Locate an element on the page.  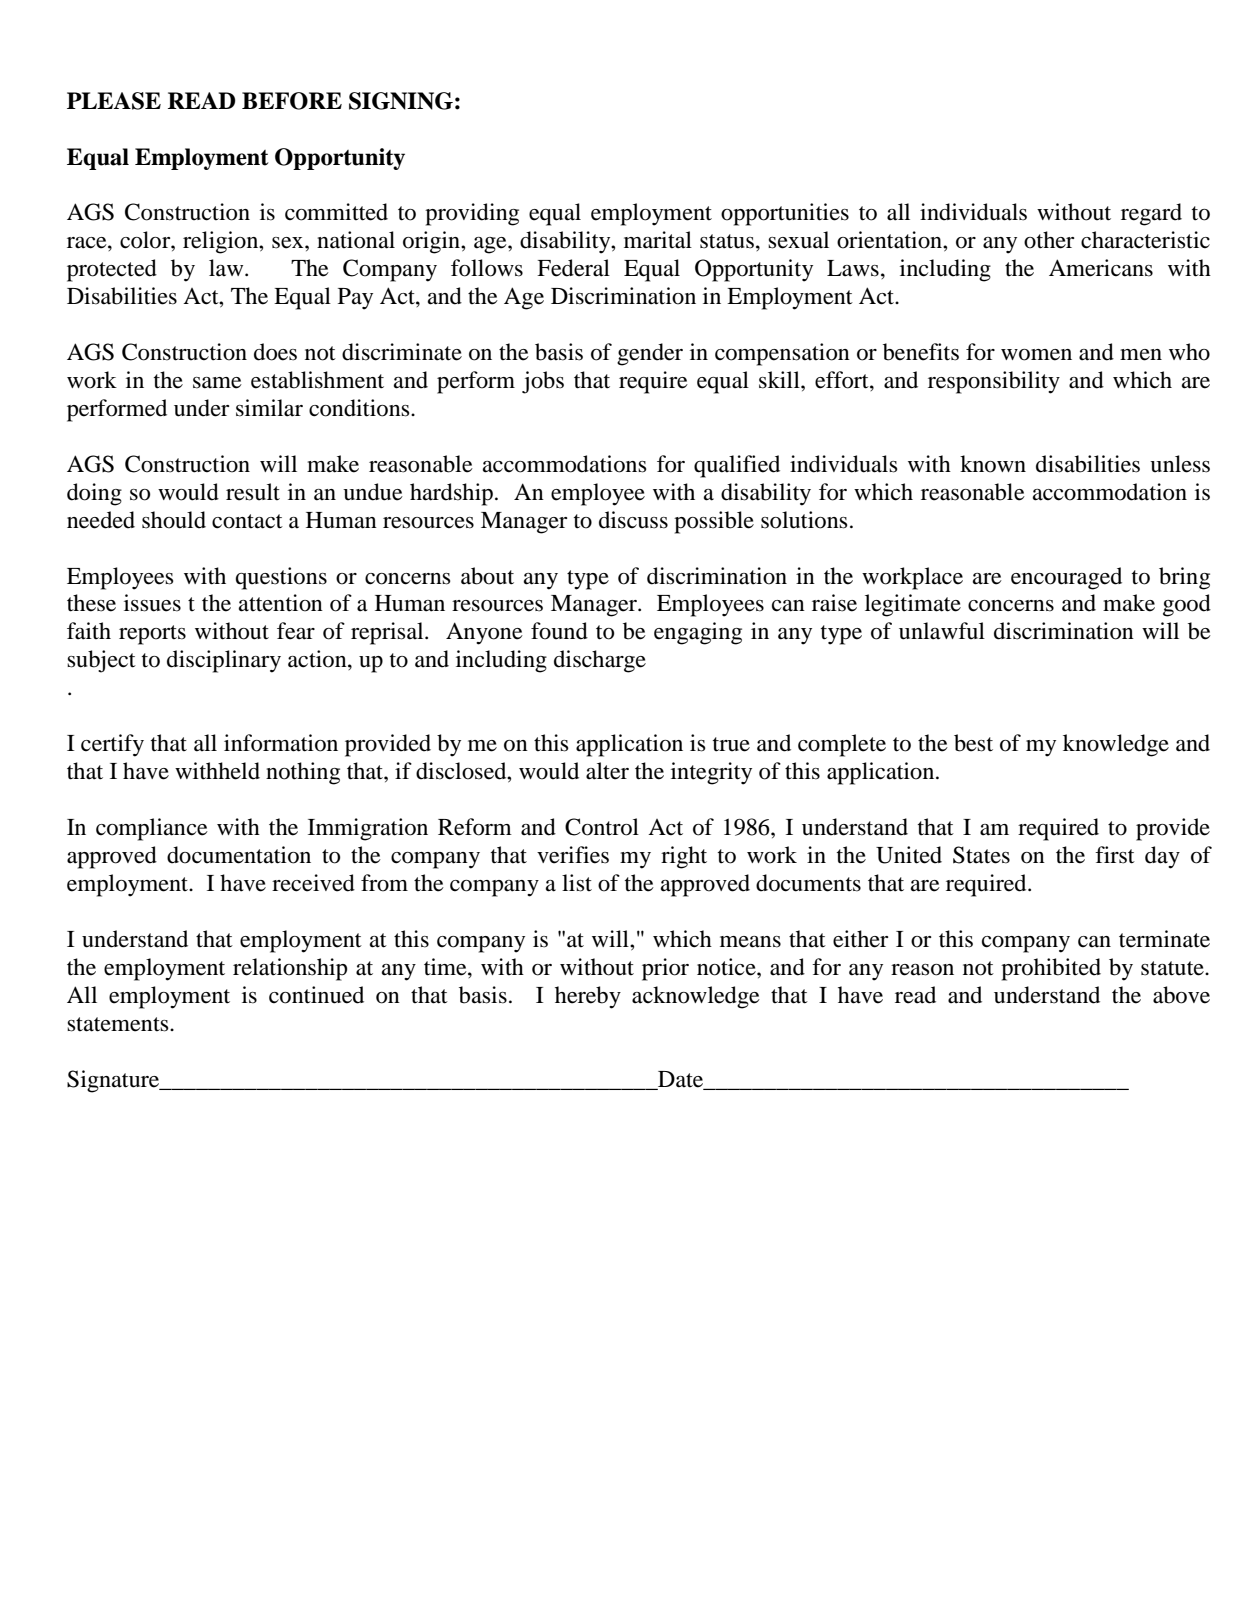
discuss is located at coordinates (633, 520).
